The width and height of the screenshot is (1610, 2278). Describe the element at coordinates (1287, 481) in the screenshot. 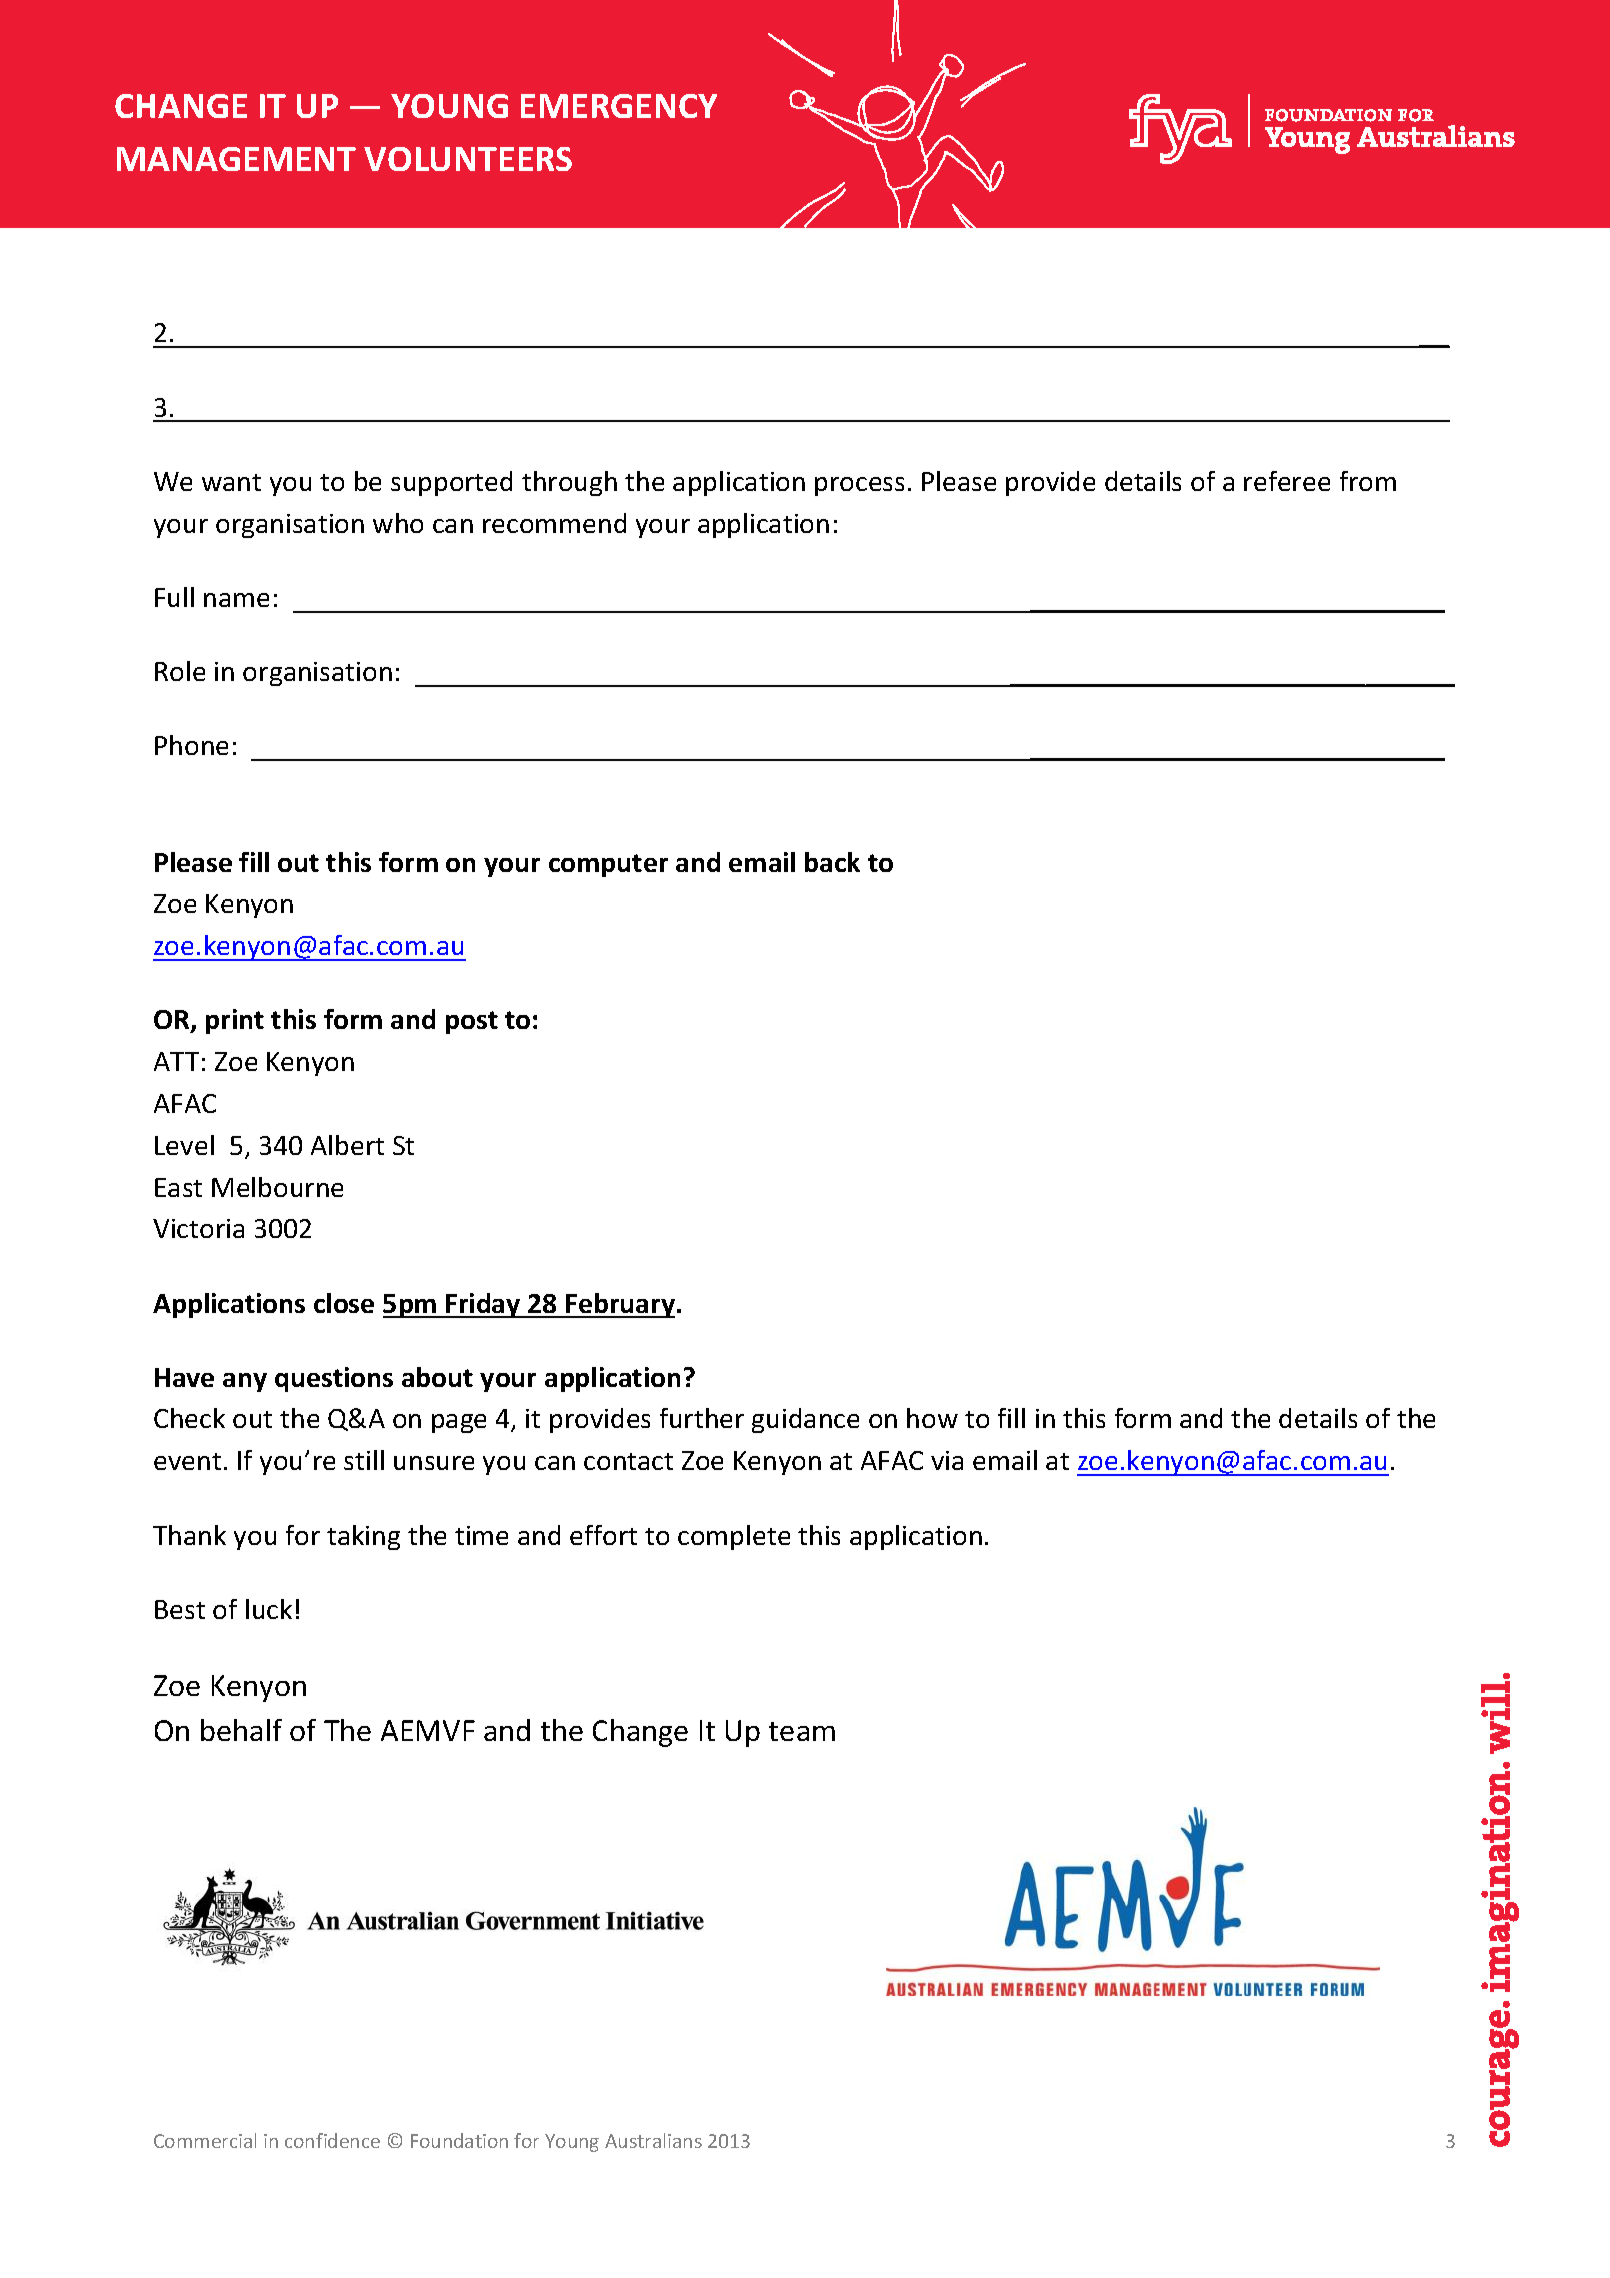

I see `referee` at that location.
